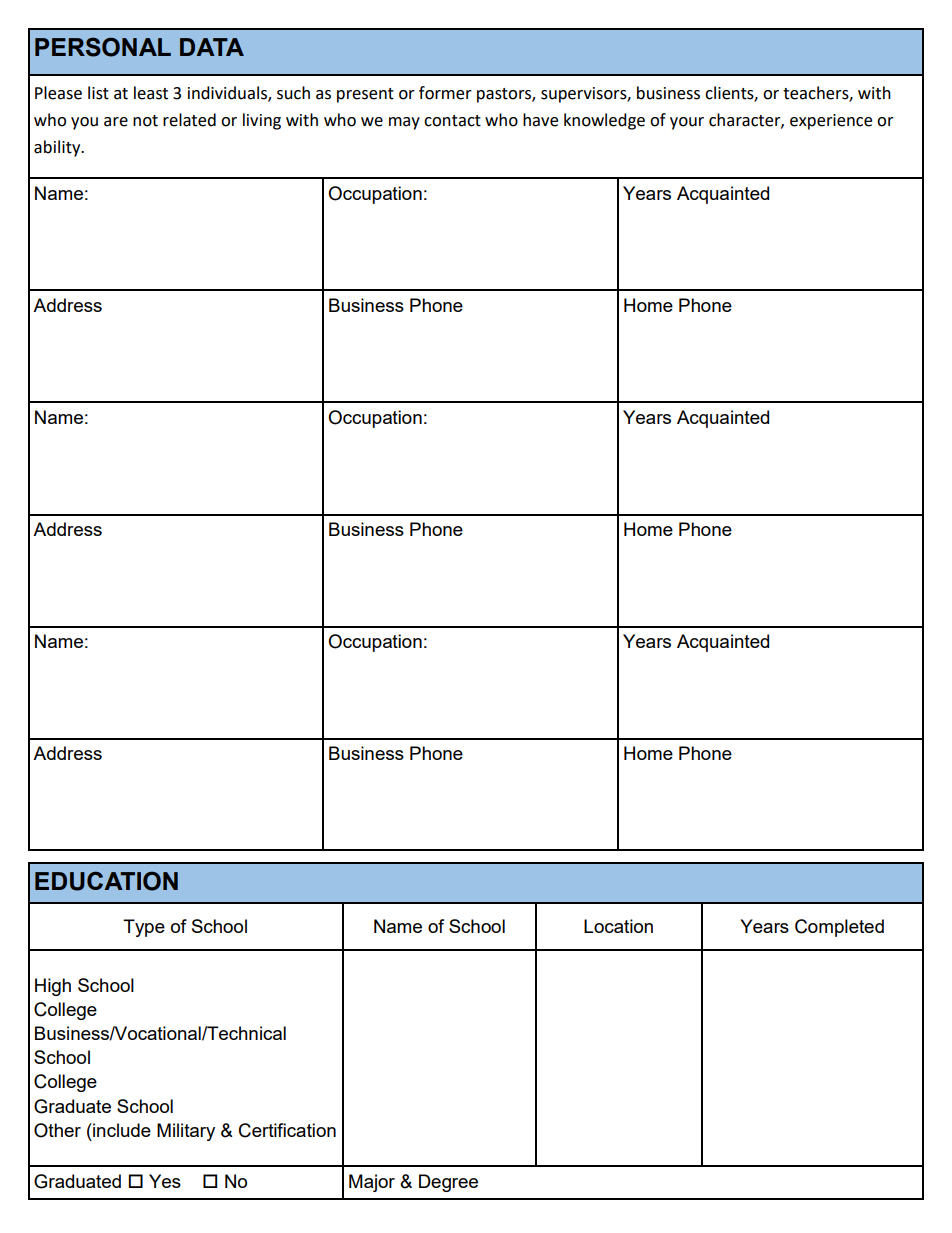 The image size is (952, 1233). Describe the element at coordinates (151, 93) in the screenshot. I see `least` at that location.
